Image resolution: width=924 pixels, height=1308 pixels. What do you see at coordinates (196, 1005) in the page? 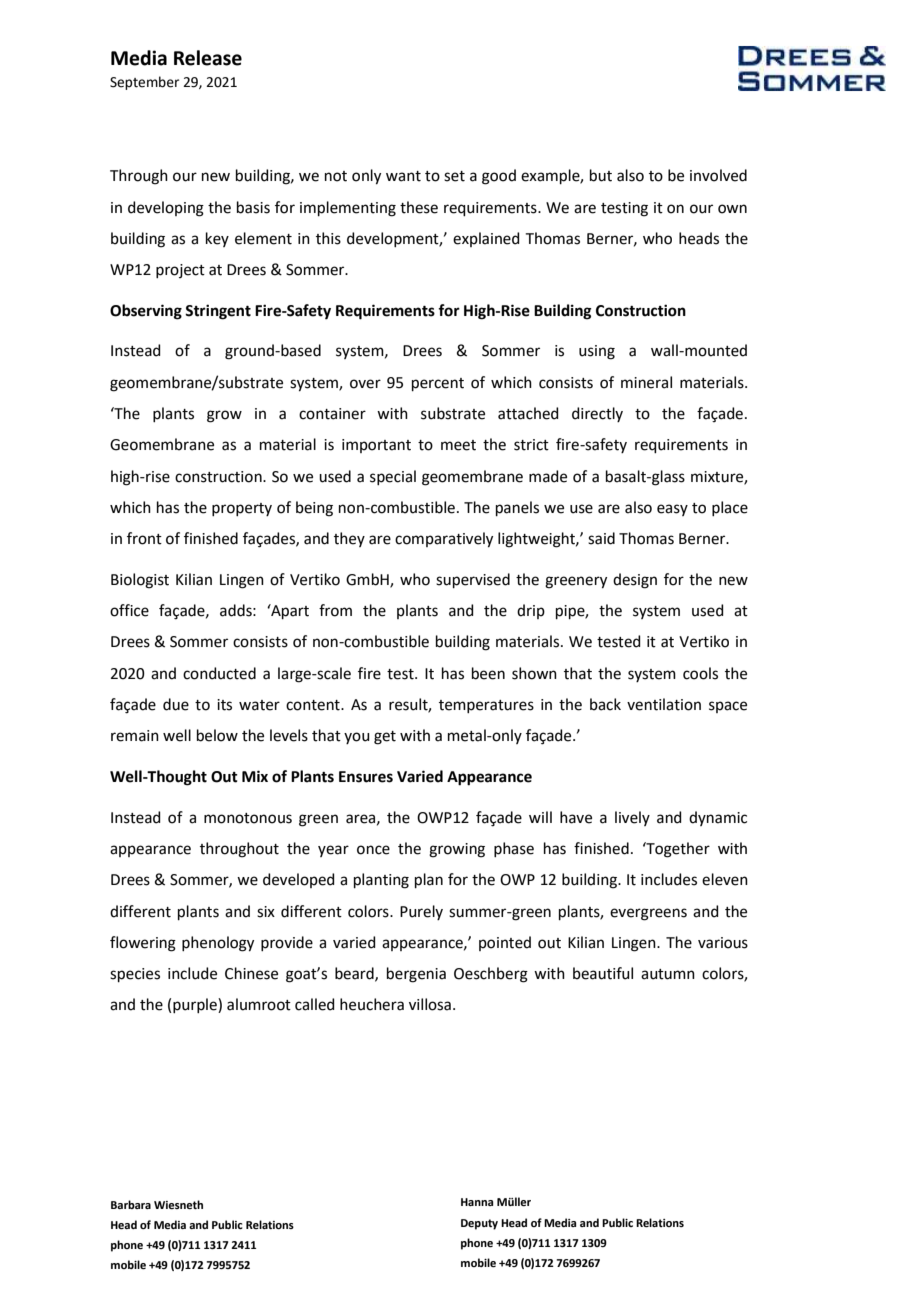
I see `purple` at bounding box center [196, 1005].
